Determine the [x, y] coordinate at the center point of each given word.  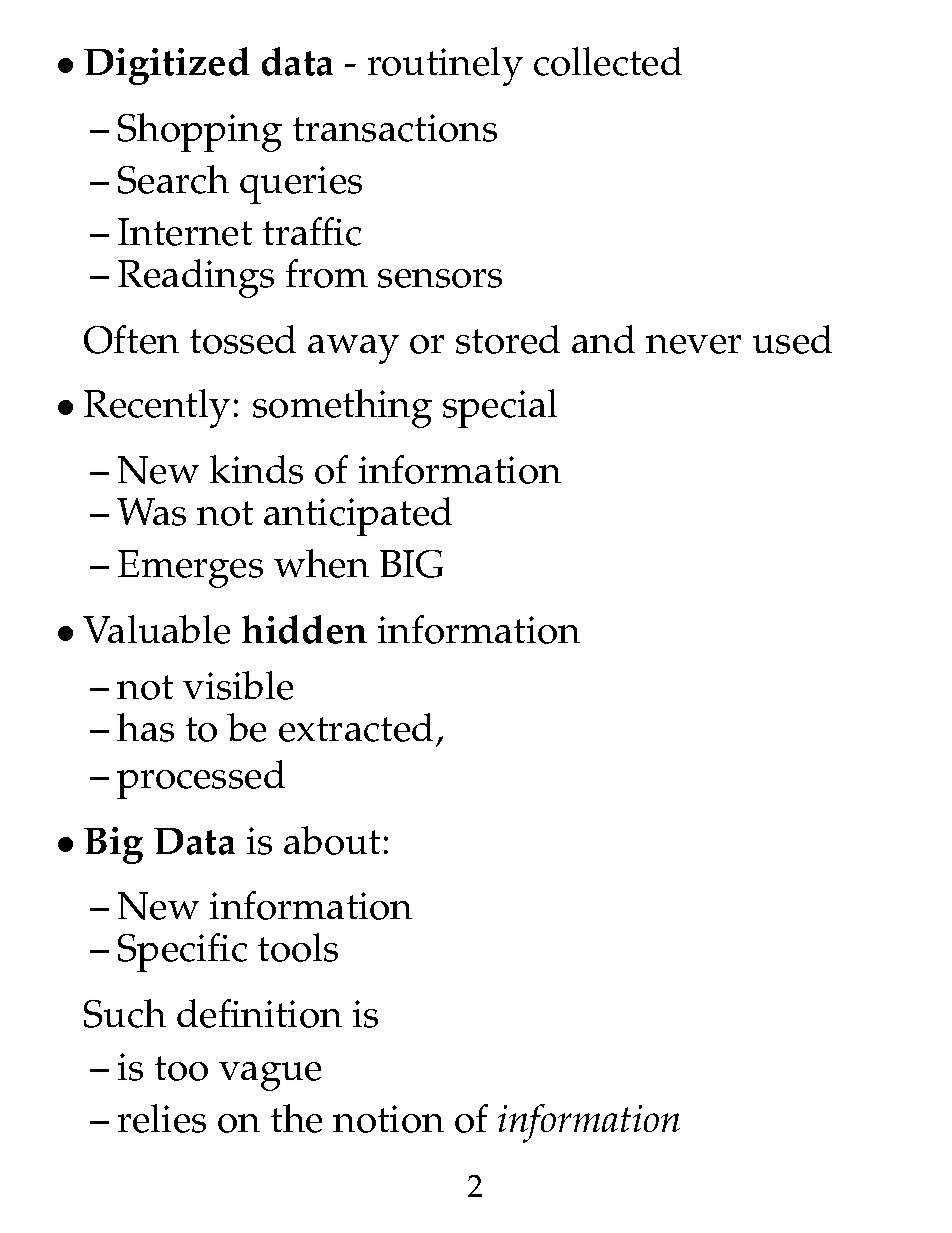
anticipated [358, 516]
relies [162, 1118]
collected [608, 61]
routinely [445, 66]
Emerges [190, 569]
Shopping [200, 132]
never [693, 344]
